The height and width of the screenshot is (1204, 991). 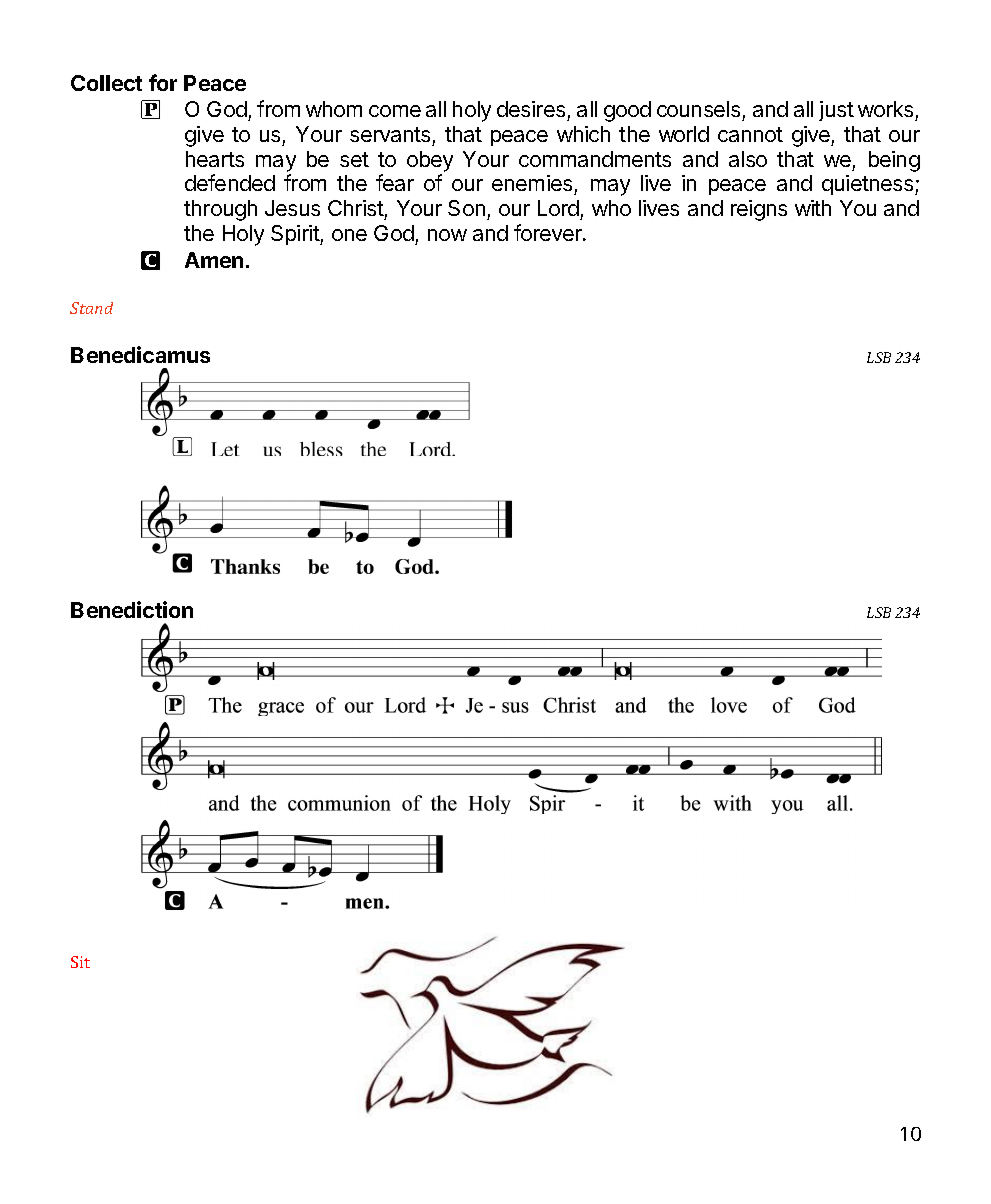 I want to click on desires, so click(x=531, y=109).
